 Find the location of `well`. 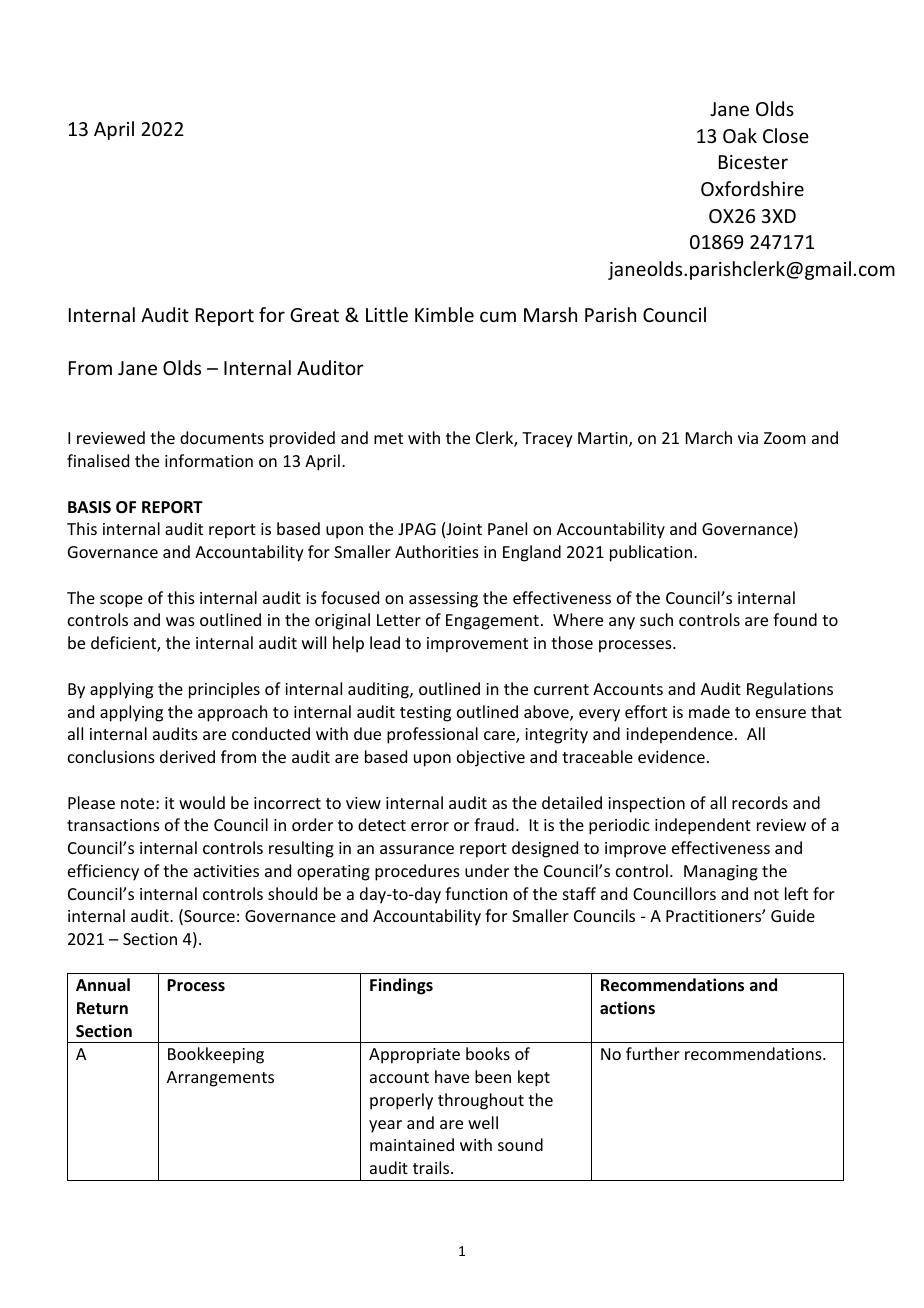

well is located at coordinates (483, 1122).
